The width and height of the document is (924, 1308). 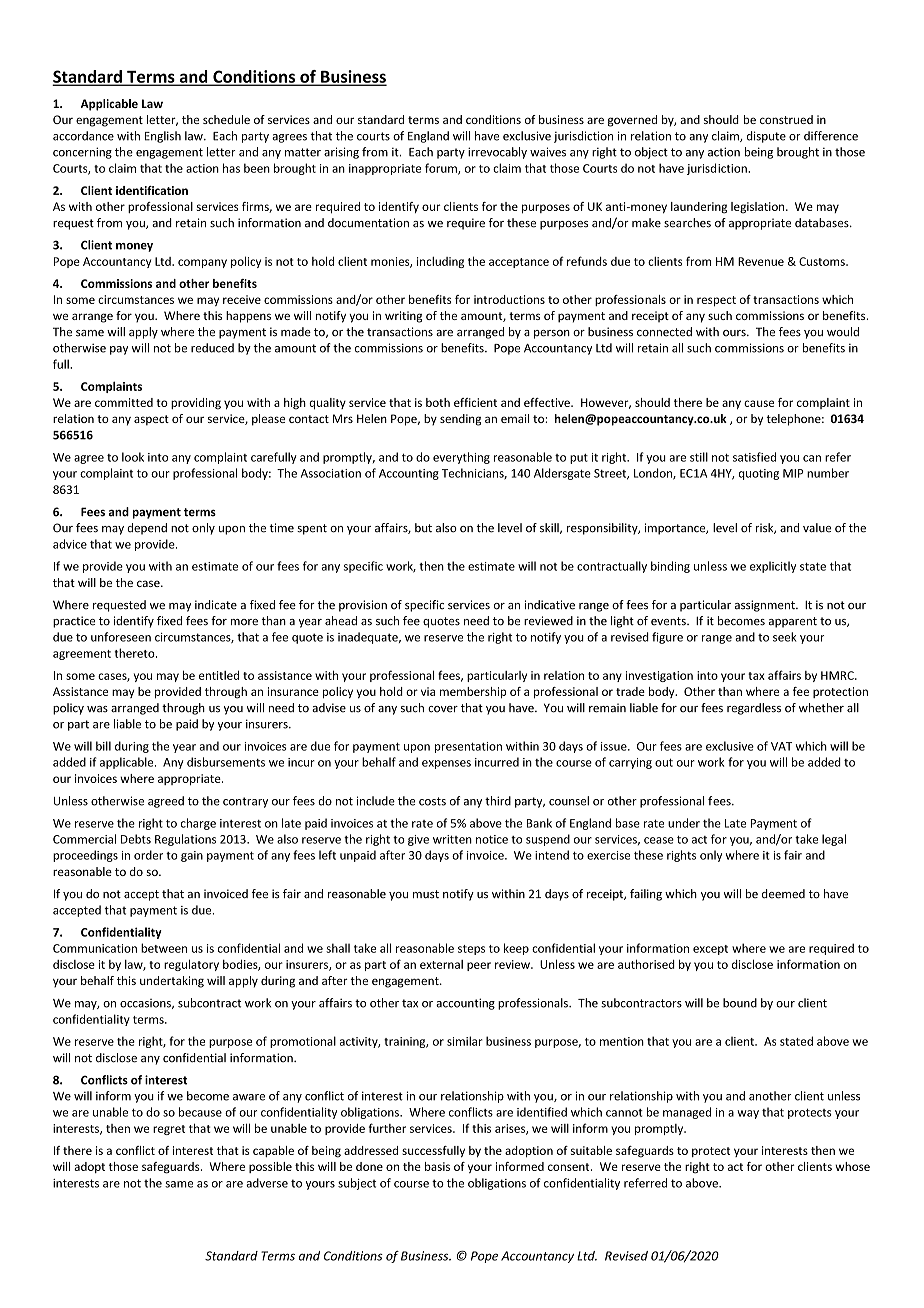 What do you see at coordinates (766, 137) in the document?
I see `dispute` at bounding box center [766, 137].
